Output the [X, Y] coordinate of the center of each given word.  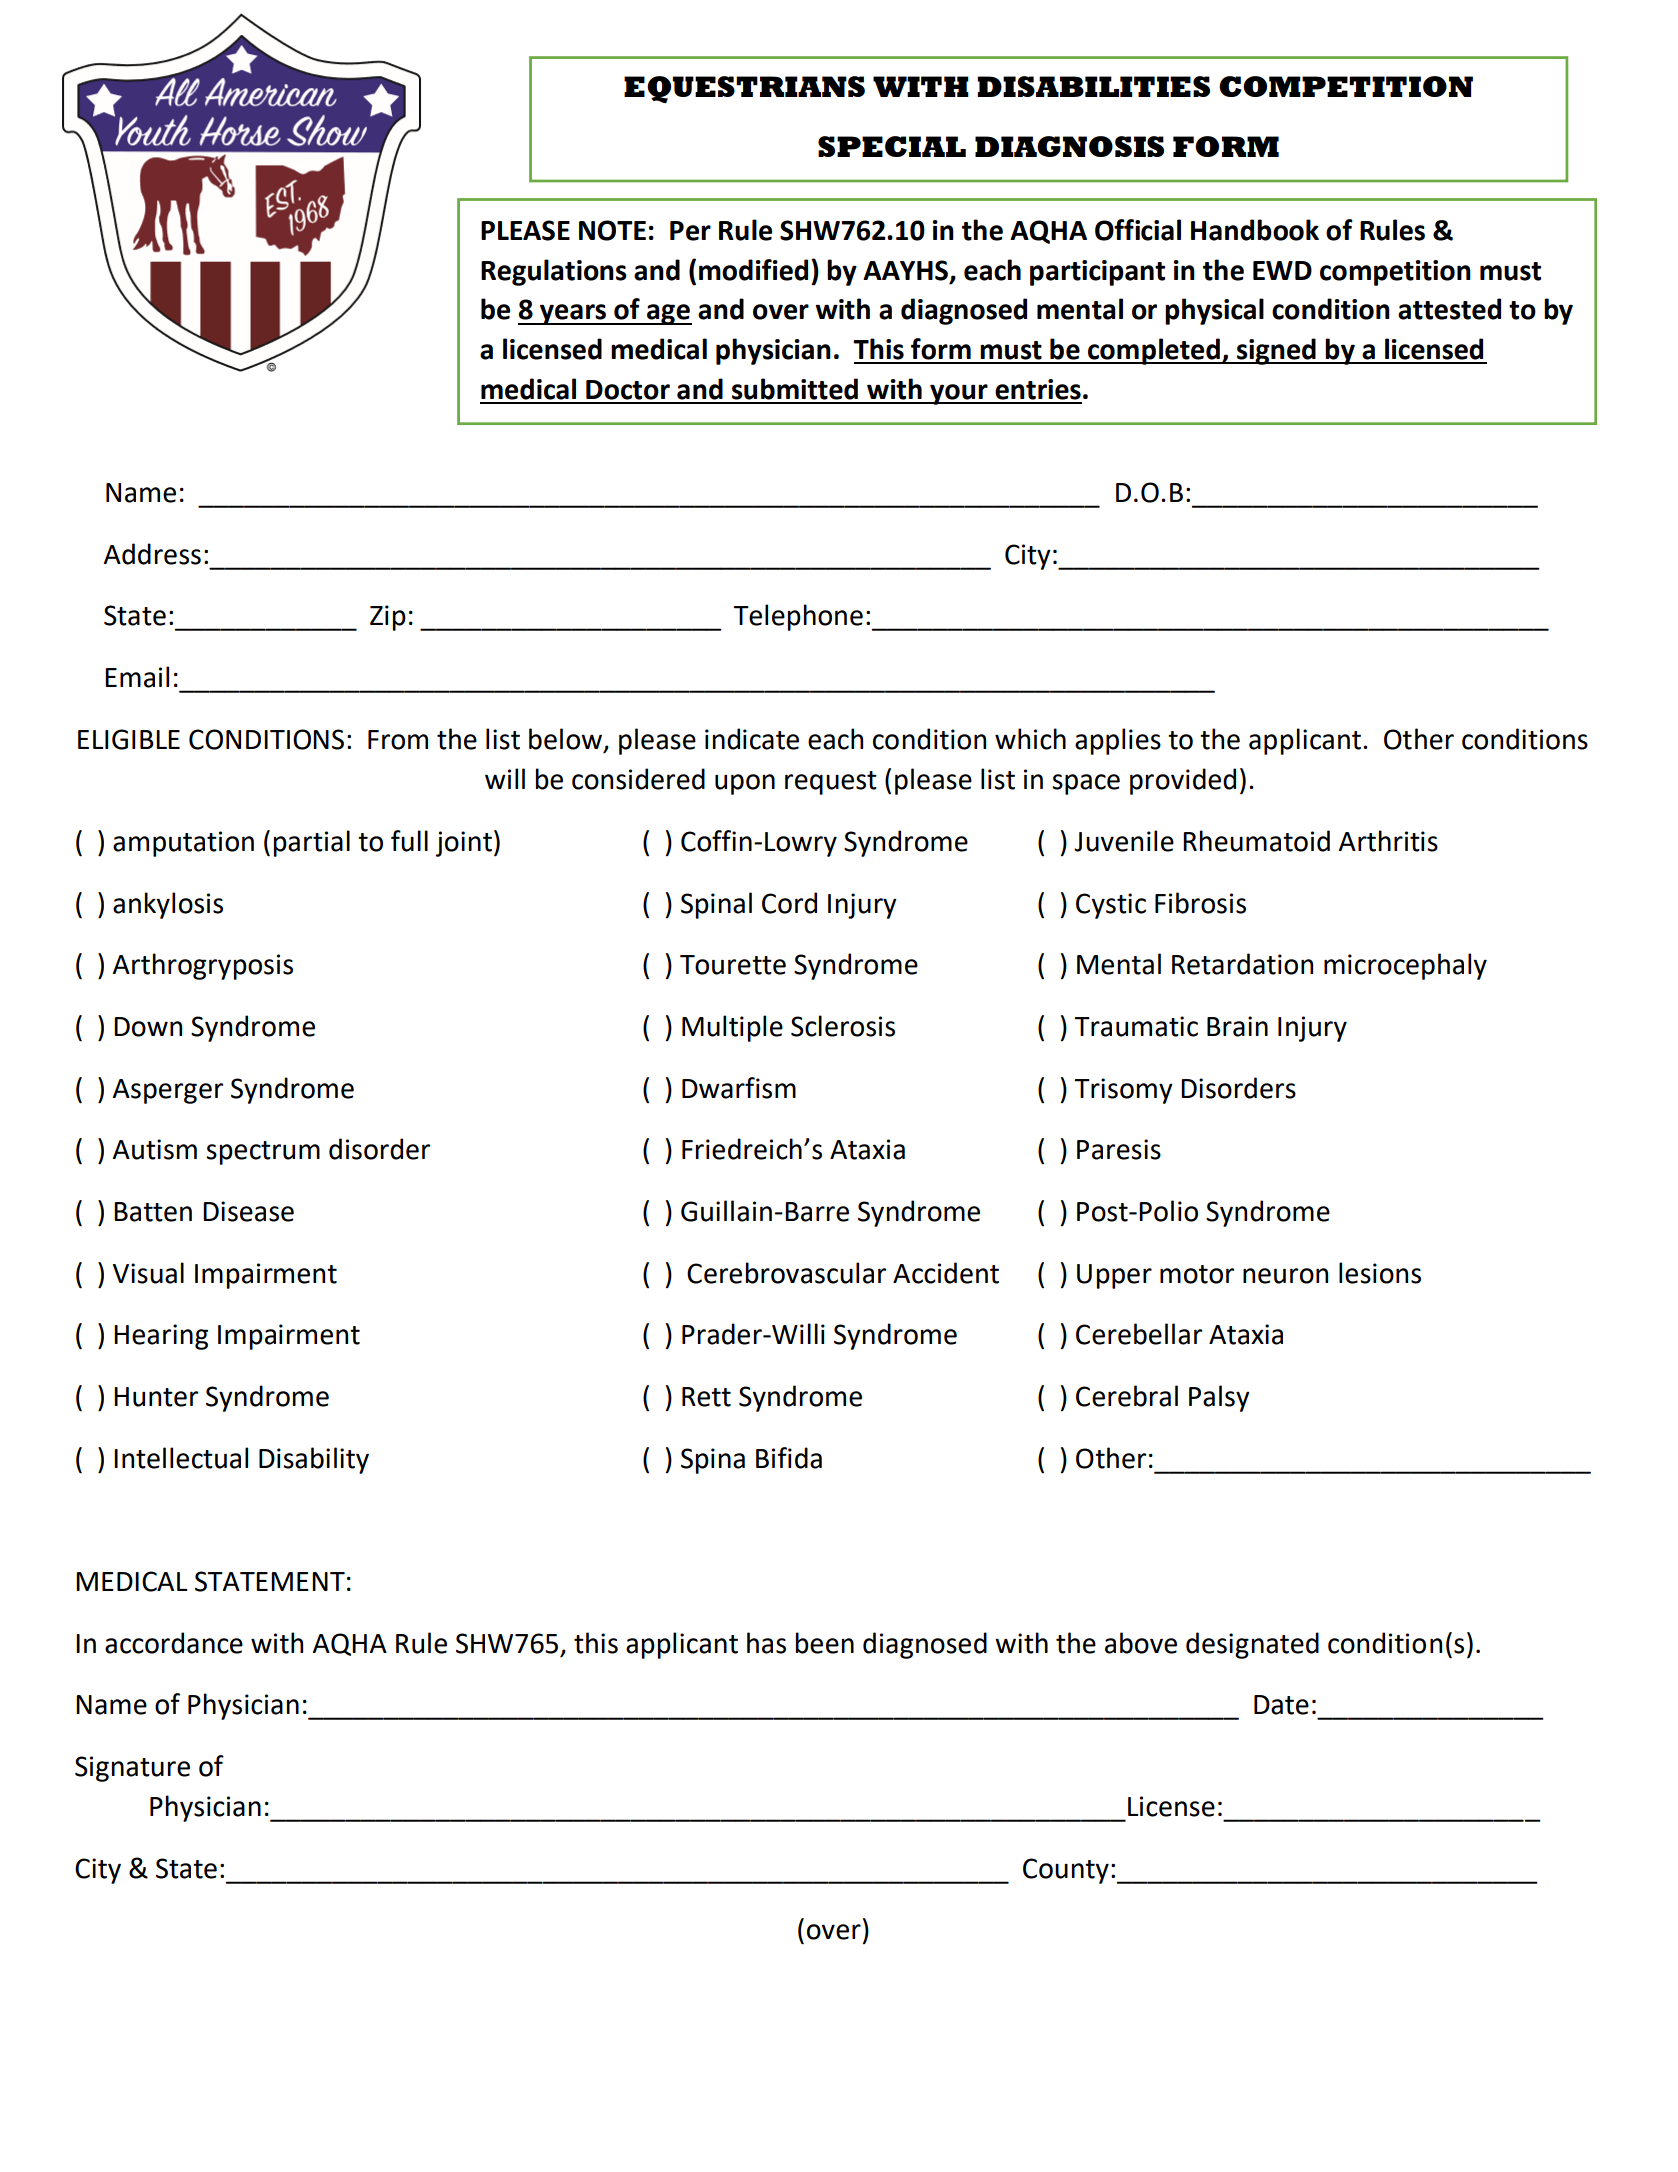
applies [1118, 741]
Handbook [1255, 230]
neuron [1285, 1276]
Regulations [554, 272]
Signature [132, 1769]
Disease [248, 1211]
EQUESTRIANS [744, 89]
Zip [388, 618]
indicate [752, 739]
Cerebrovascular [786, 1273]
